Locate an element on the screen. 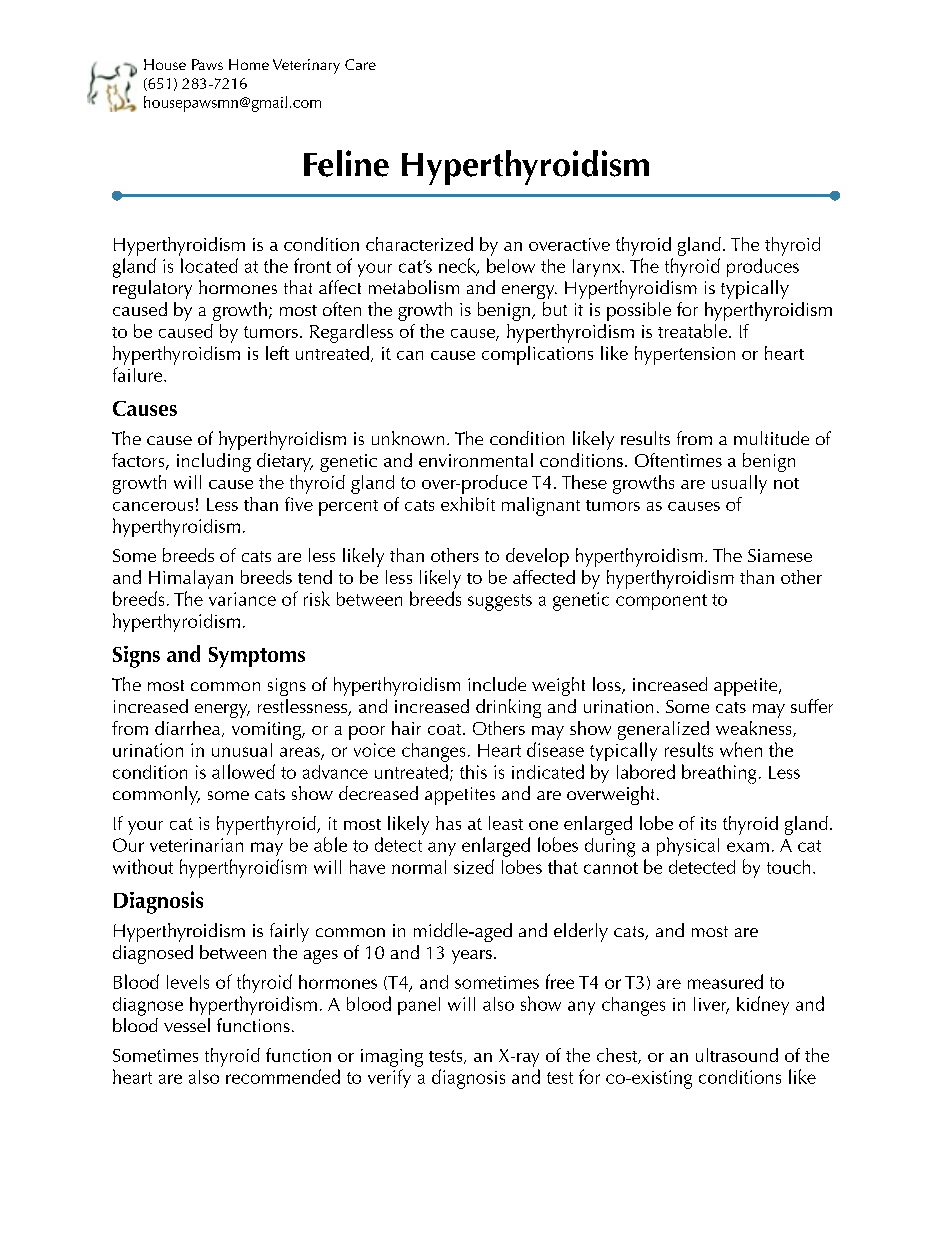  Home is located at coordinates (249, 64).
